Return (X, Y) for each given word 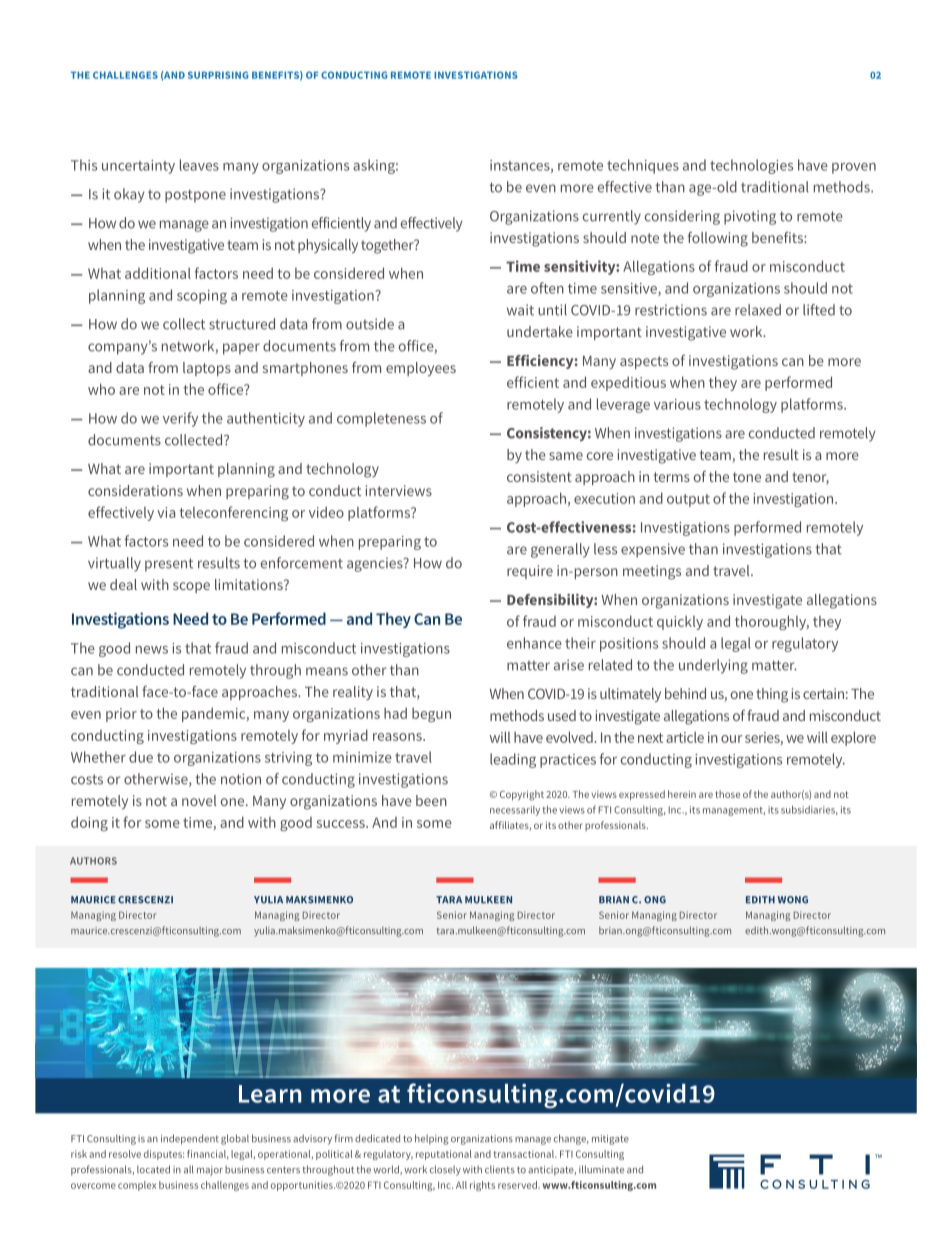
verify (180, 419)
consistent (539, 476)
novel (199, 800)
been (431, 800)
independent (190, 1139)
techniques (643, 166)
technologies (751, 166)
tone (747, 477)
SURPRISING (218, 75)
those (727, 794)
